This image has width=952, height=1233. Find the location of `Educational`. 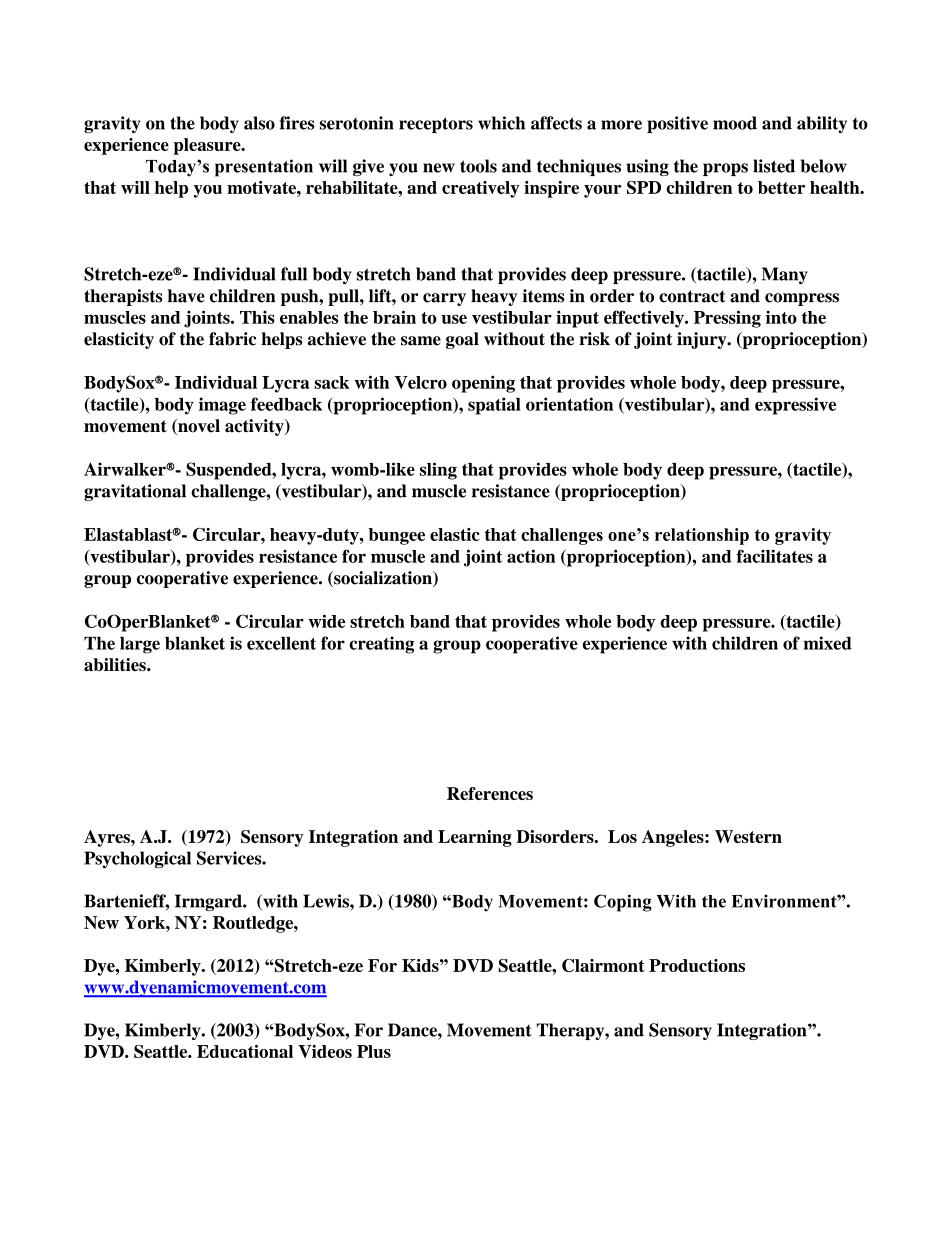

Educational is located at coordinates (245, 1051).
